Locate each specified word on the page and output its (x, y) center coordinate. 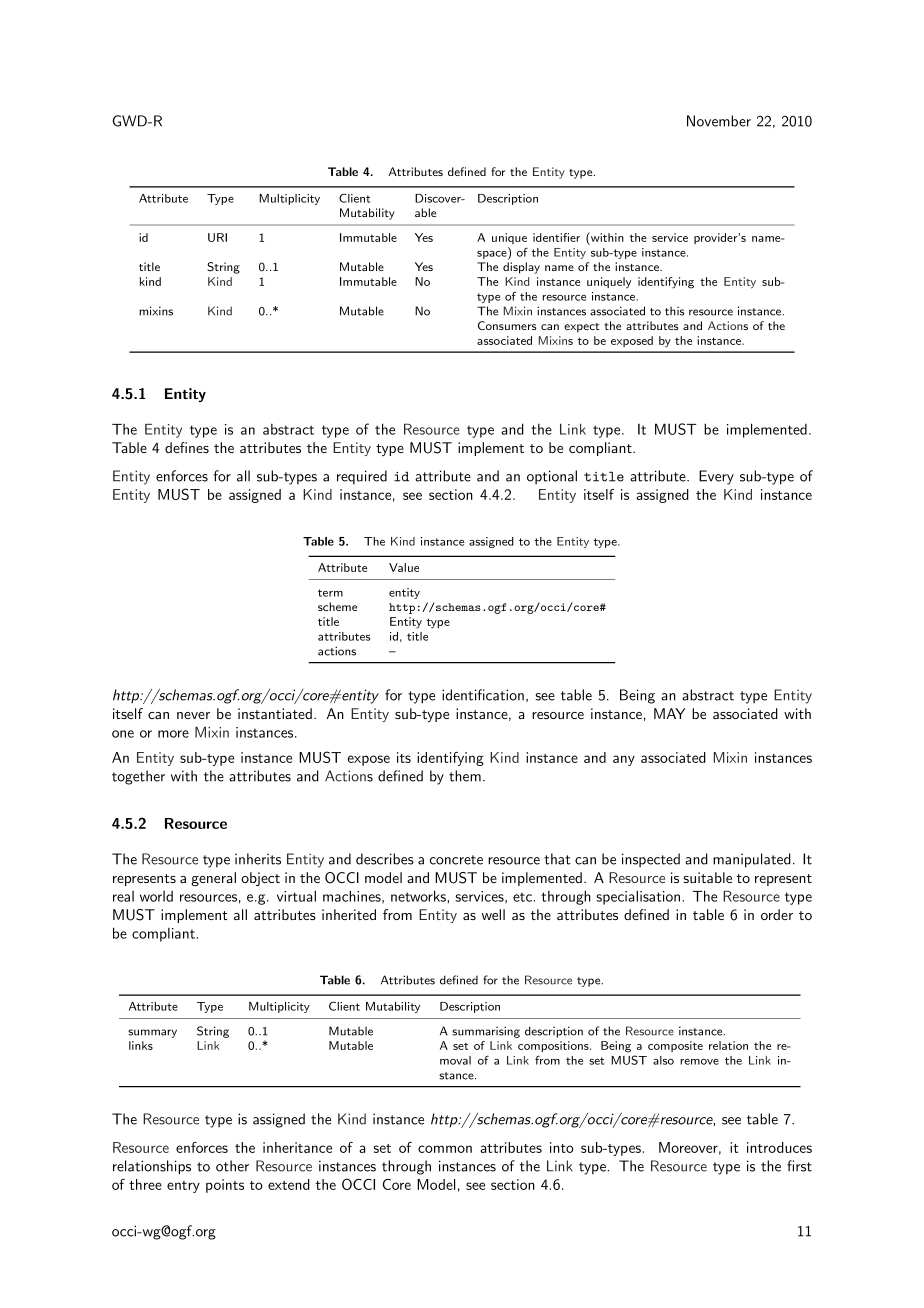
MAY (669, 713)
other (232, 1166)
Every (716, 477)
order (777, 914)
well (493, 914)
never (193, 715)
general (213, 879)
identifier (556, 237)
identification (483, 695)
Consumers (507, 325)
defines (187, 447)
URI (217, 237)
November (719, 121)
